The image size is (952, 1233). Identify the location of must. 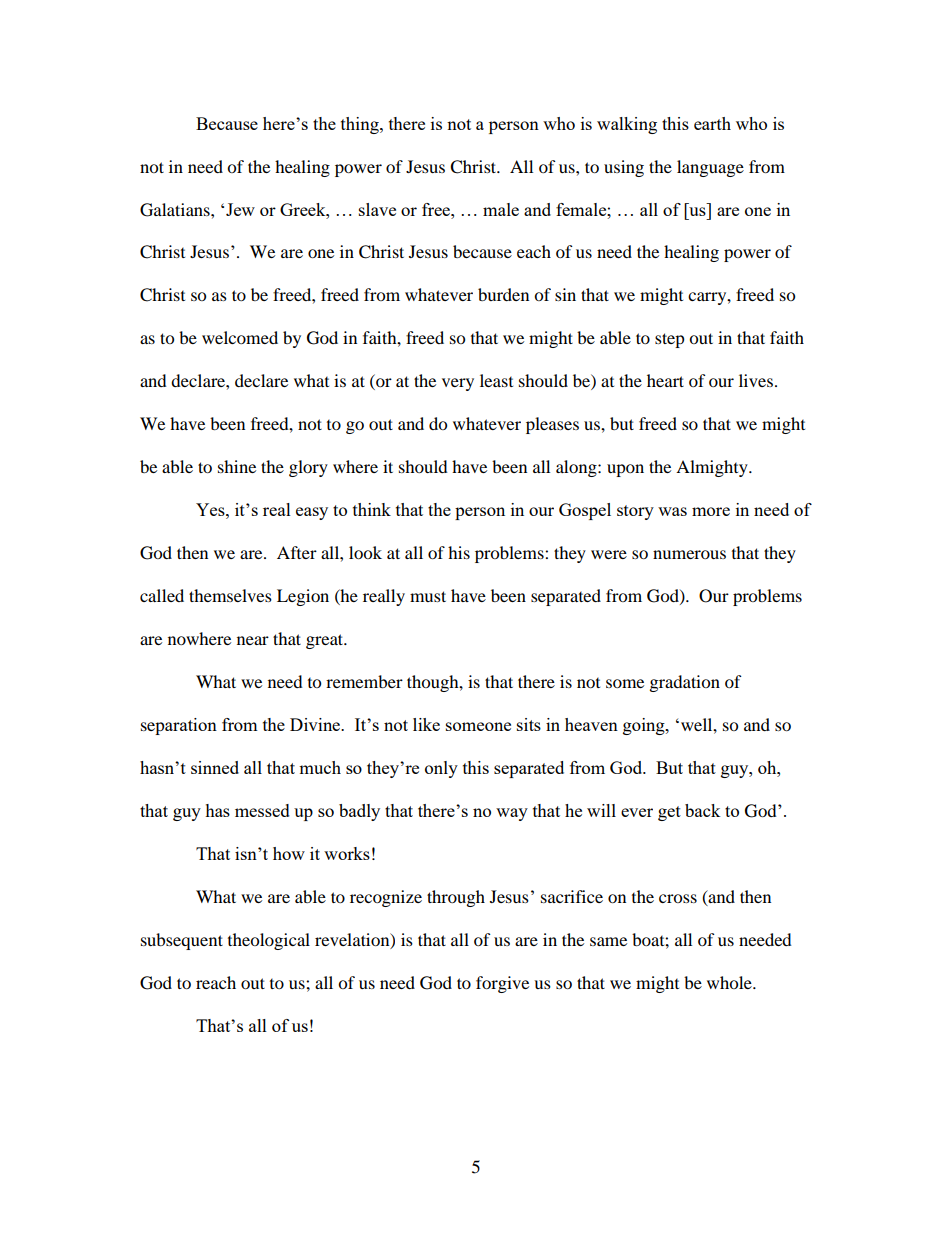
(428, 596).
